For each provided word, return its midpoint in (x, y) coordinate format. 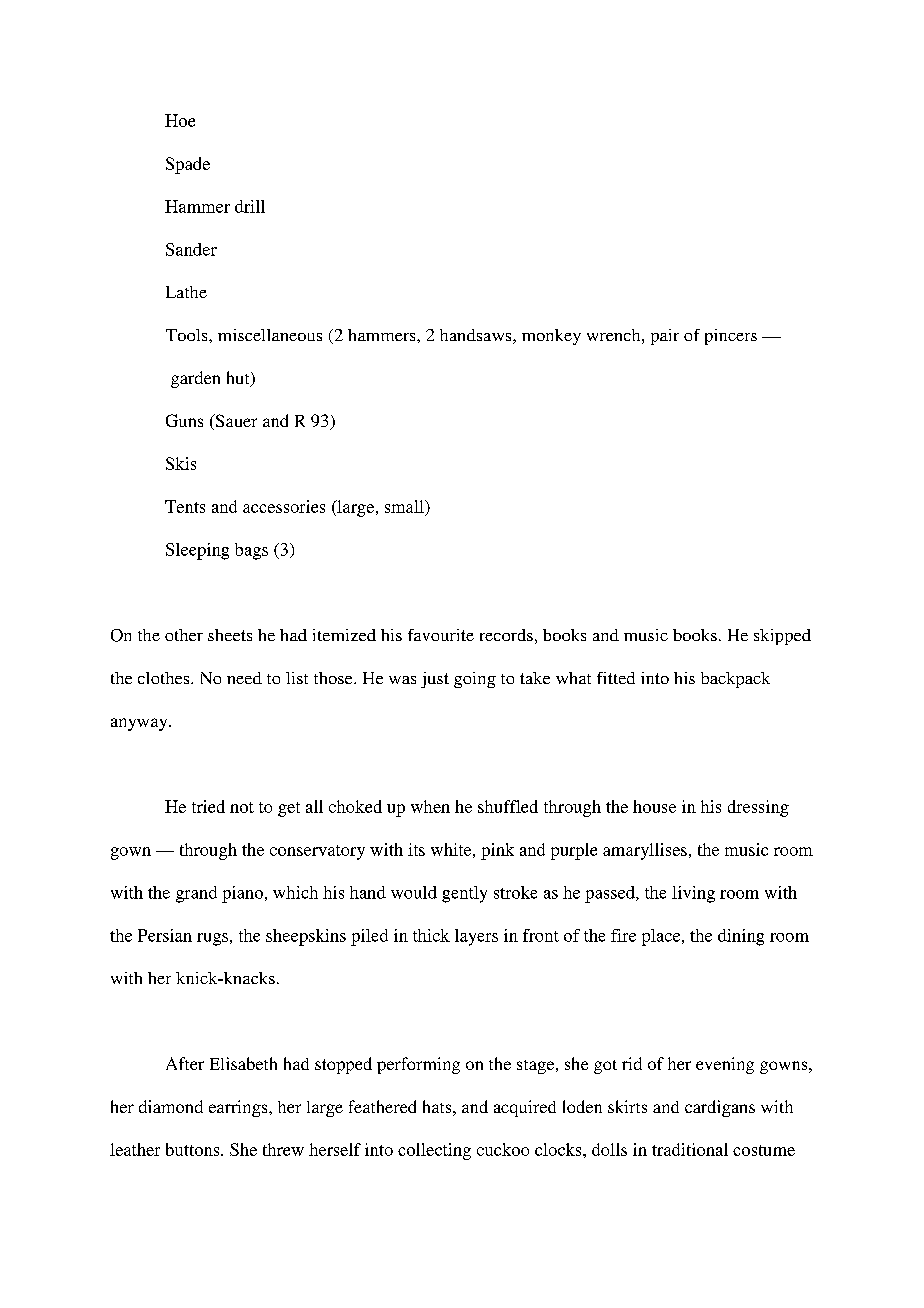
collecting (434, 1151)
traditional (690, 1149)
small (405, 506)
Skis (181, 463)
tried (208, 806)
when (430, 806)
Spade (188, 165)
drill (250, 206)
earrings (239, 1108)
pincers (731, 337)
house (654, 806)
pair (665, 337)
